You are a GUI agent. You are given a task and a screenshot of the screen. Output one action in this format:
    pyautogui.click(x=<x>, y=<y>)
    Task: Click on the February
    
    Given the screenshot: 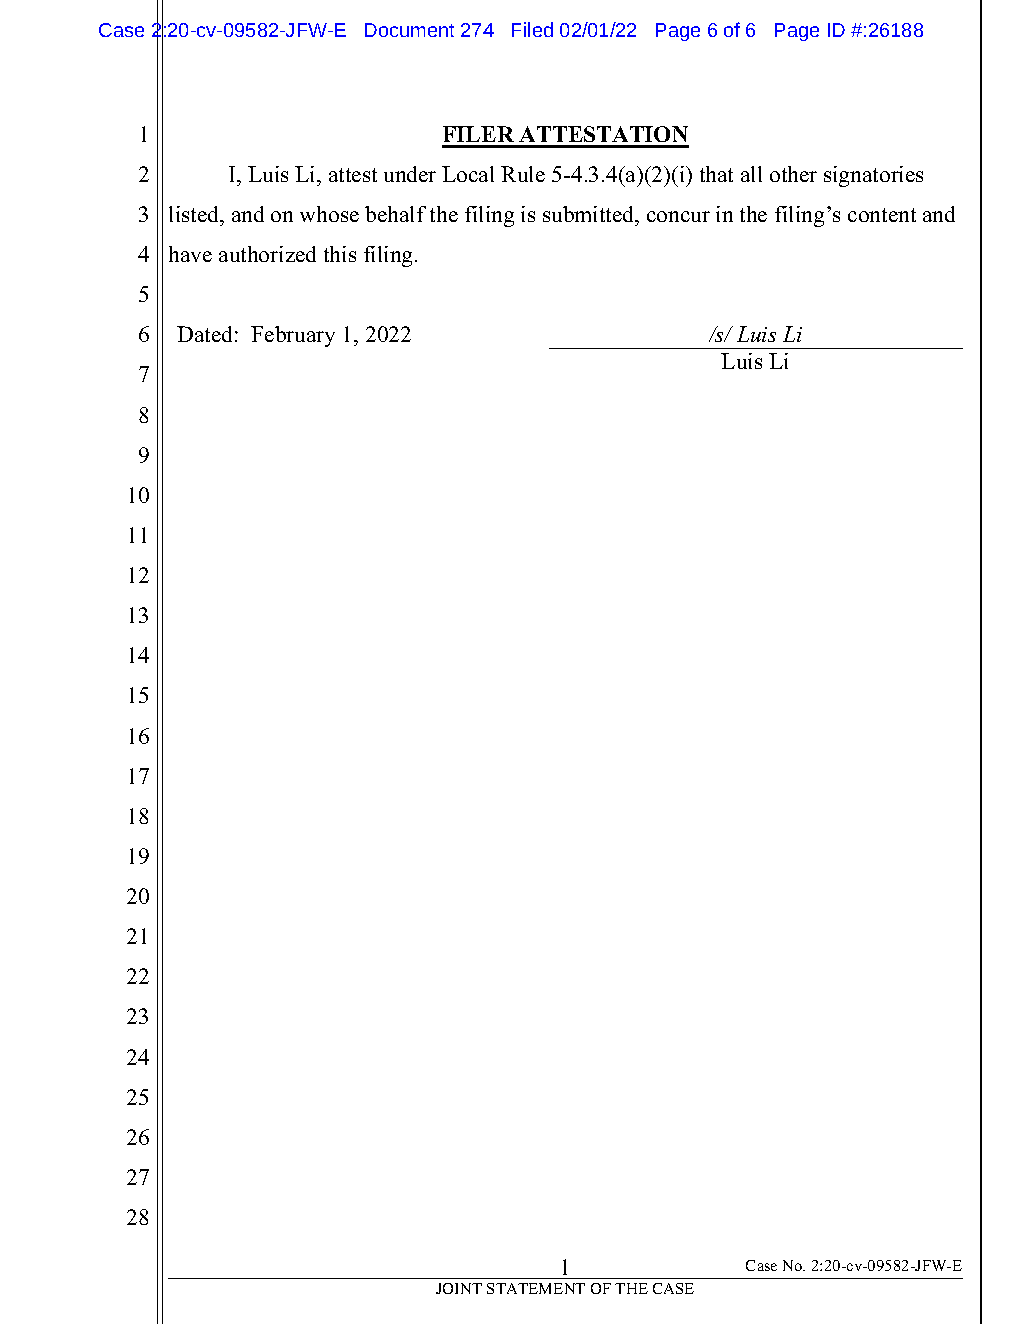 What is the action you would take?
    pyautogui.click(x=293, y=336)
